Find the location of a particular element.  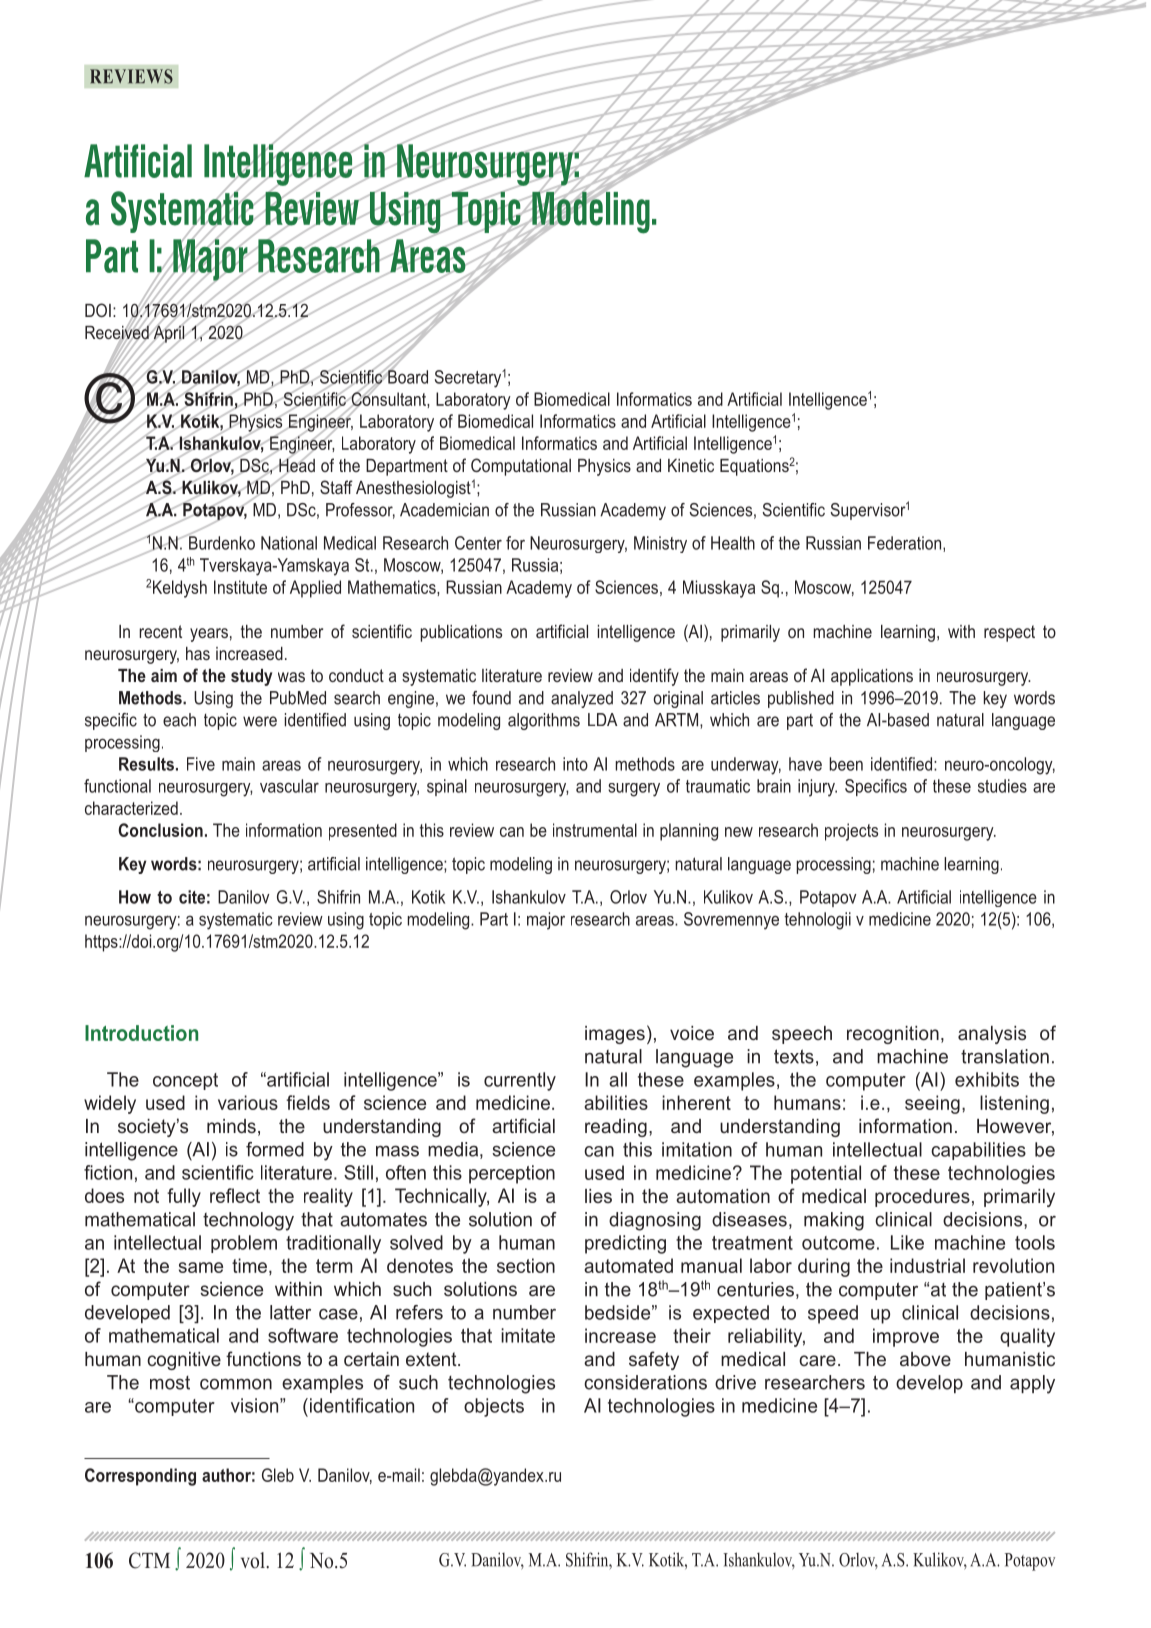

Introduction is located at coordinates (141, 1033).
